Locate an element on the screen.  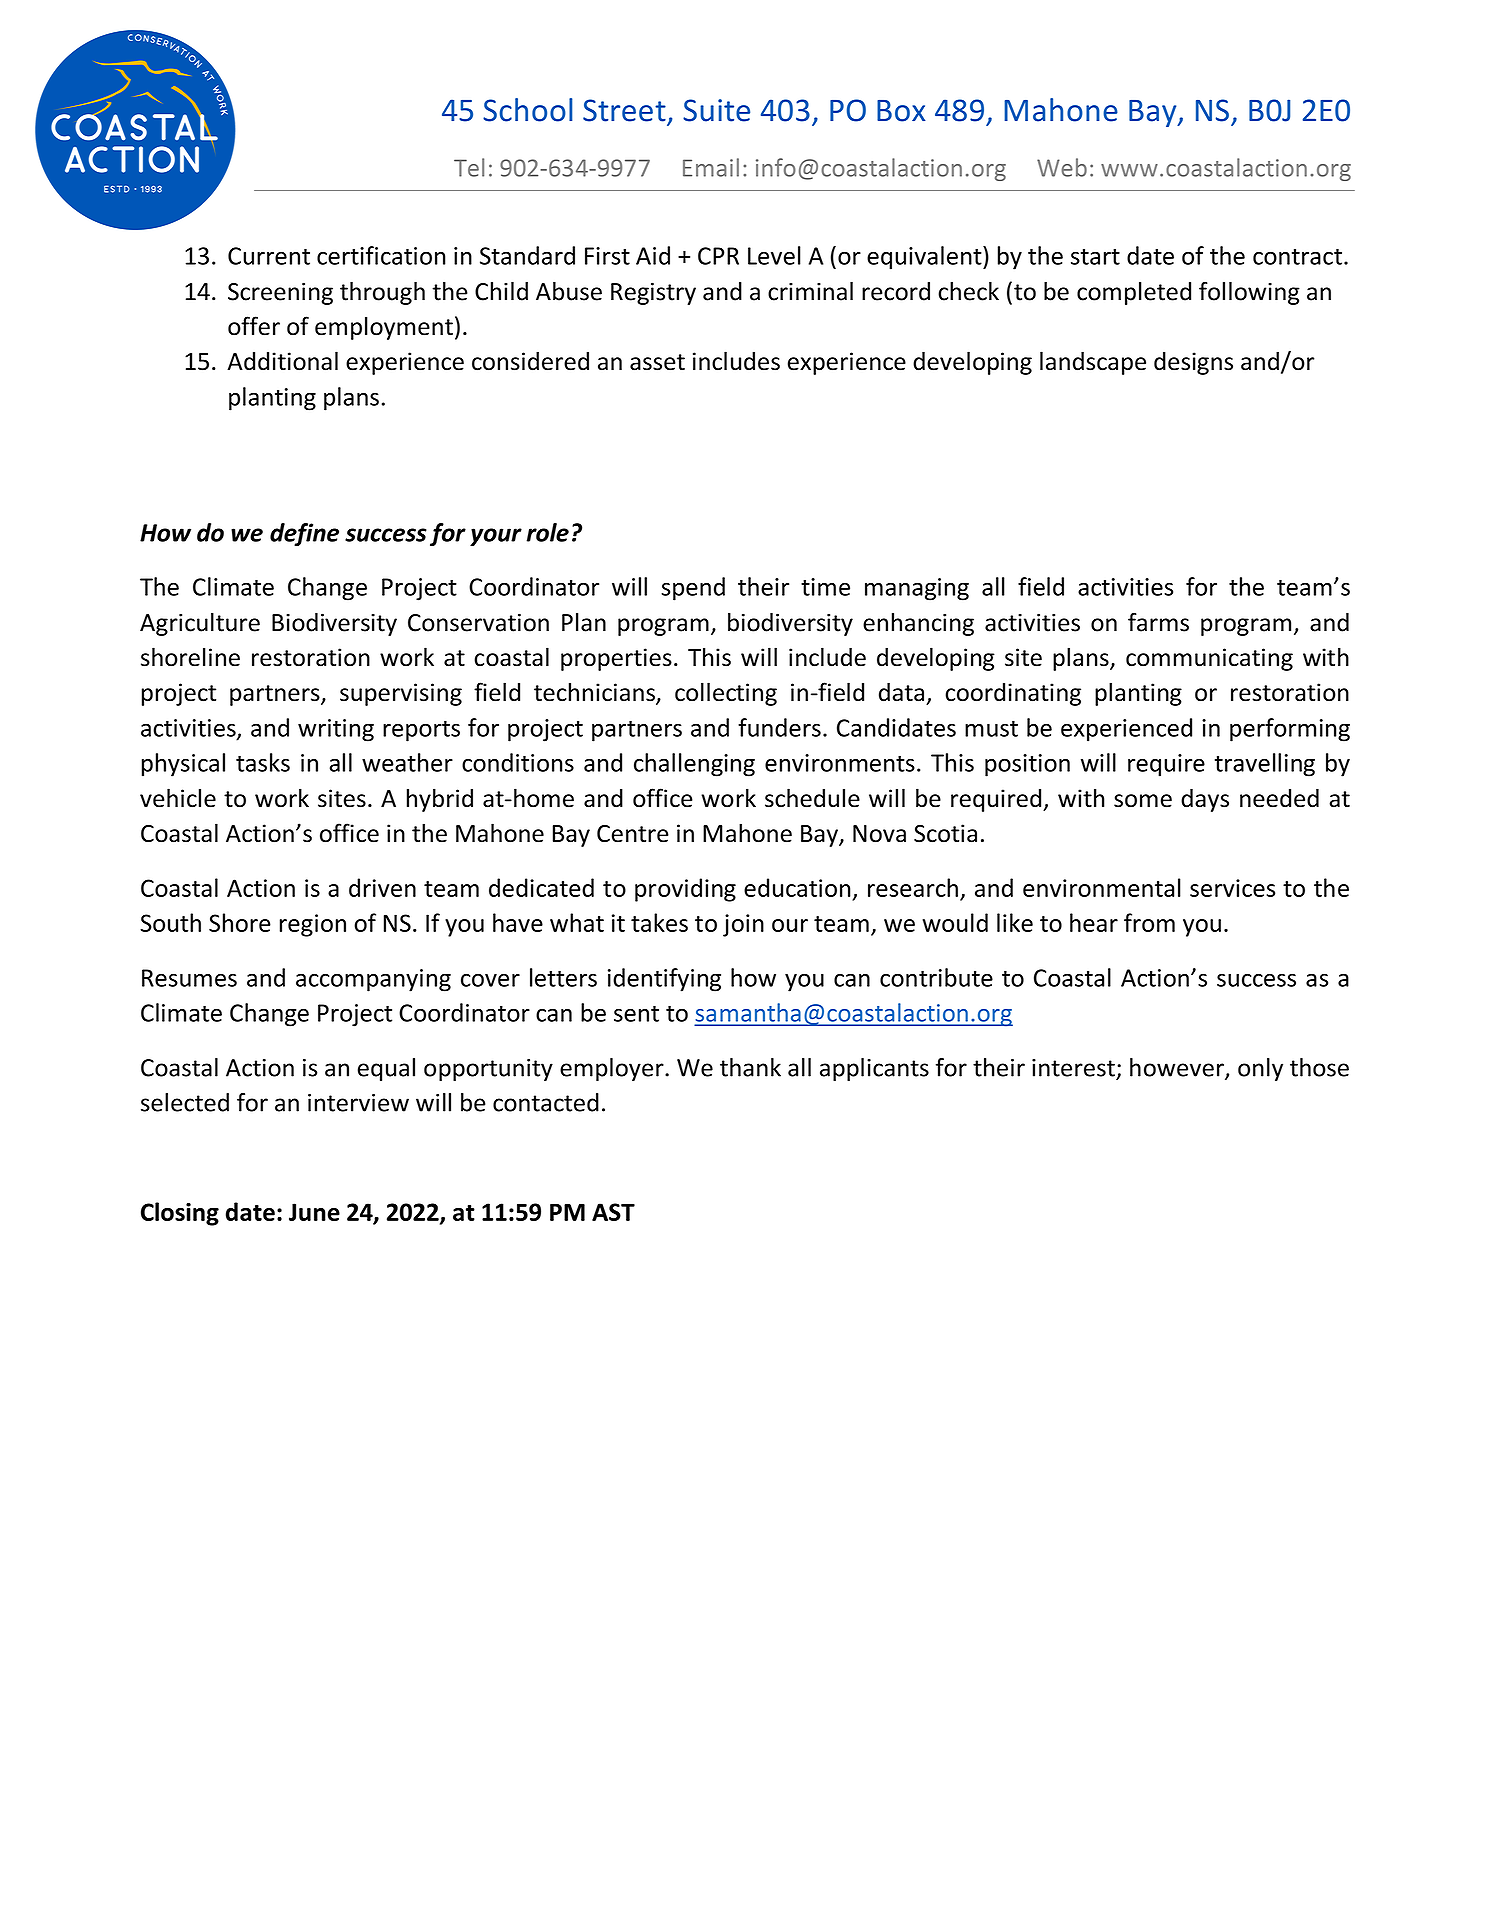
June is located at coordinates (314, 1212).
